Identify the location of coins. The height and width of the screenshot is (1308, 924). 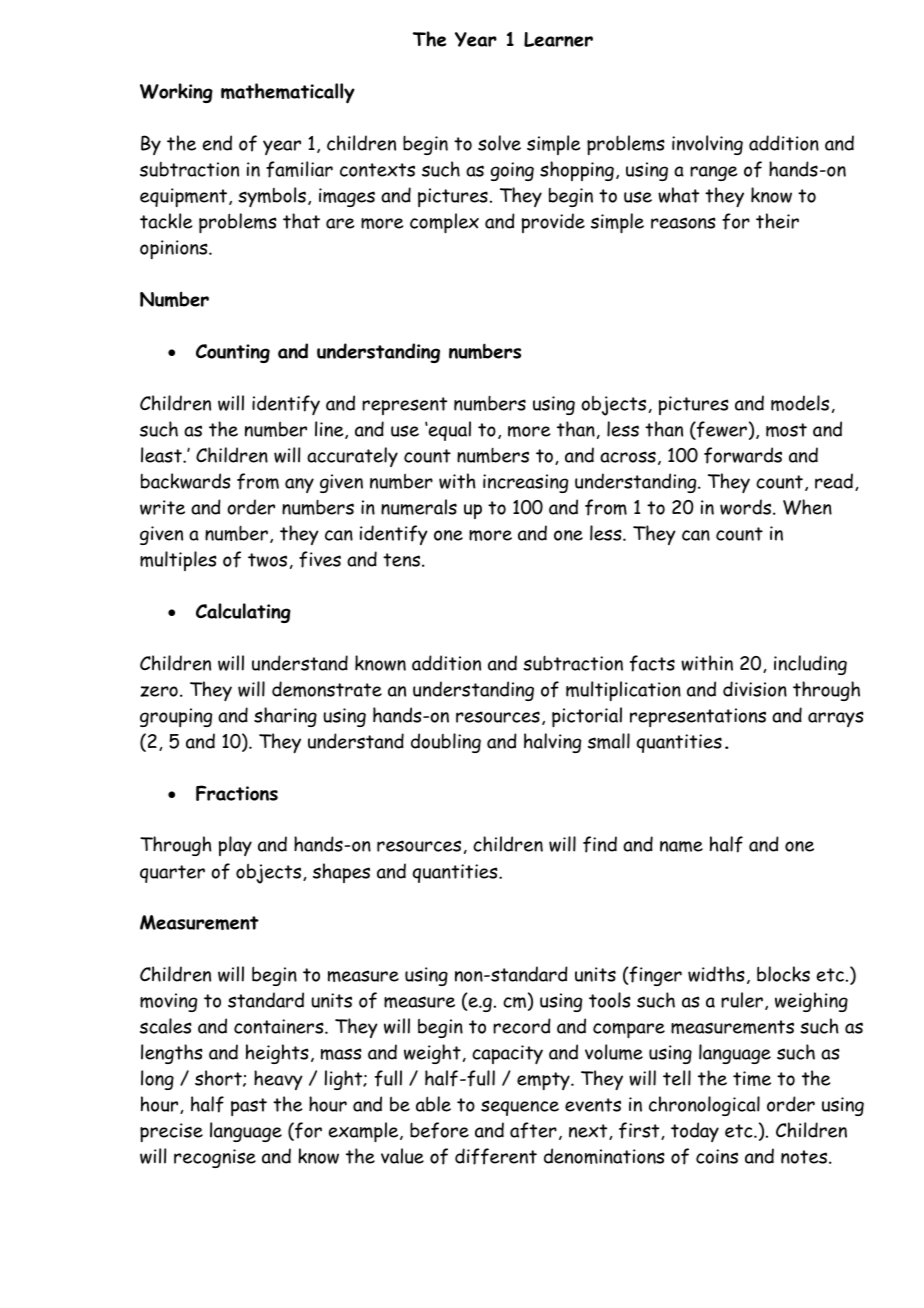
(717, 1156).
